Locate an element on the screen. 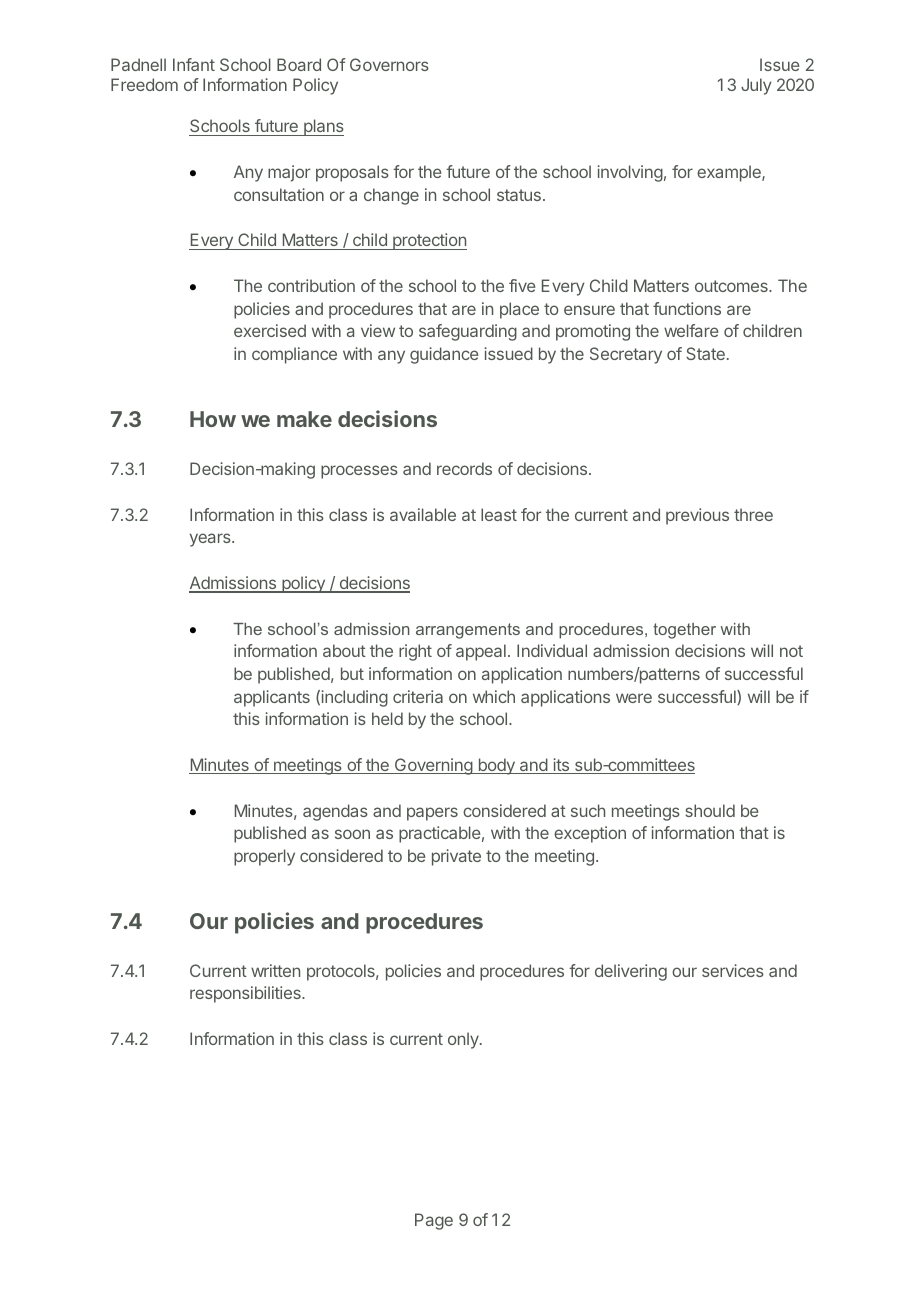 The width and height of the screenshot is (924, 1308). July is located at coordinates (756, 86).
